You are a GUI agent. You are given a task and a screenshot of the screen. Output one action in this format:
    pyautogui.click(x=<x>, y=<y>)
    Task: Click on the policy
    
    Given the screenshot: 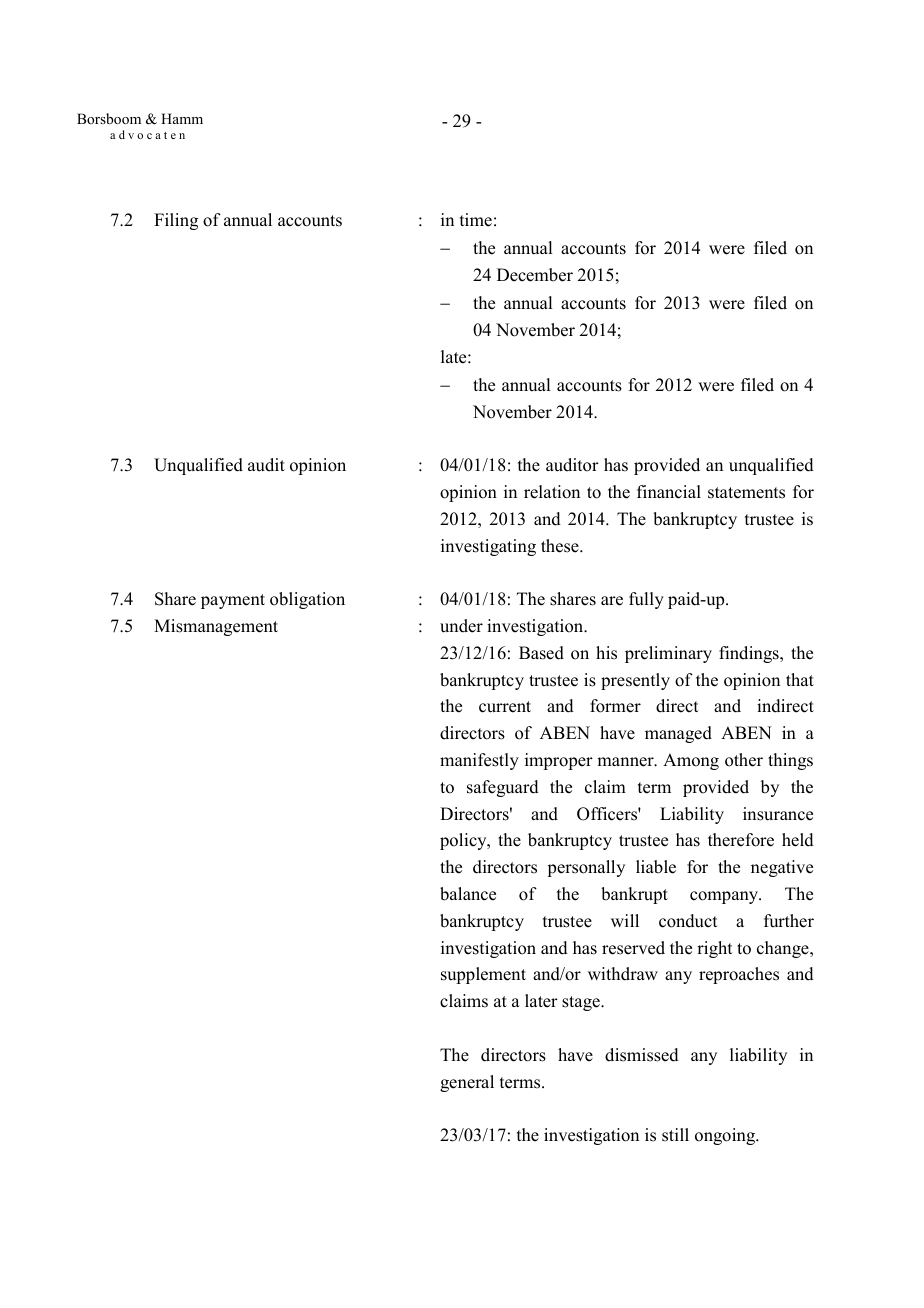 What is the action you would take?
    pyautogui.click(x=464, y=841)
